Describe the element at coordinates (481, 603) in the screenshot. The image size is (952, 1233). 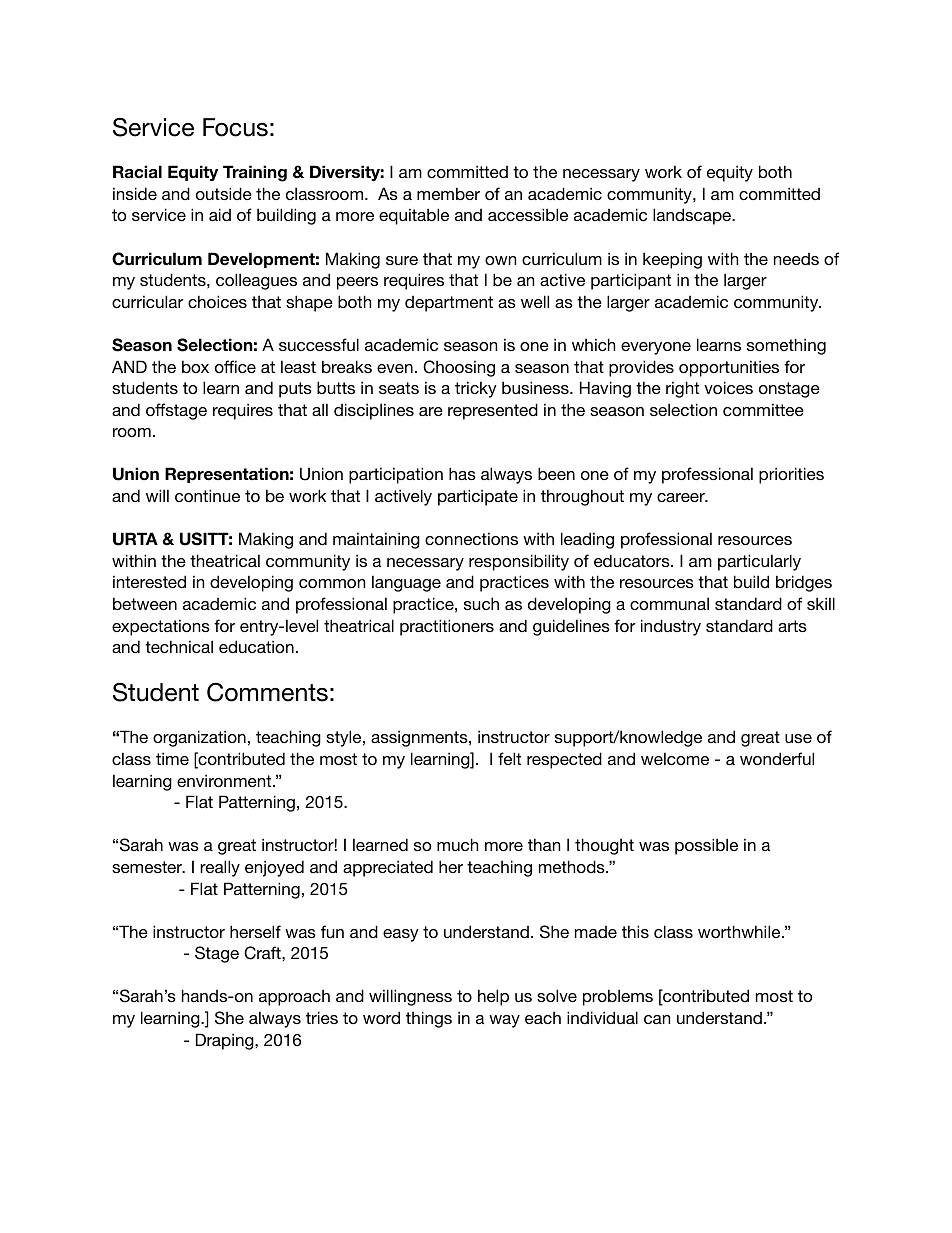
I see `such` at that location.
